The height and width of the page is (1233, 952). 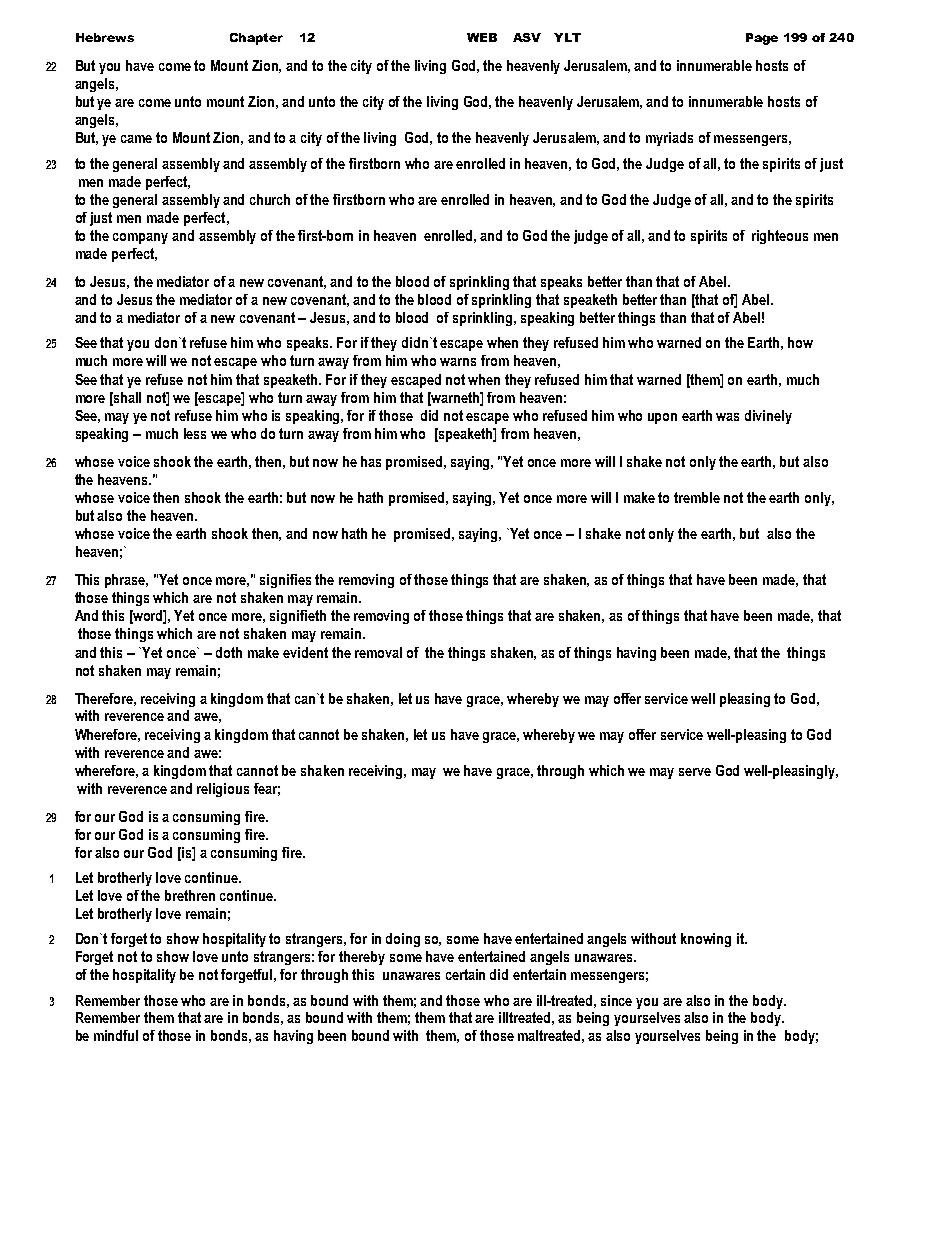 What do you see at coordinates (256, 39) in the page?
I see `Chapter` at bounding box center [256, 39].
